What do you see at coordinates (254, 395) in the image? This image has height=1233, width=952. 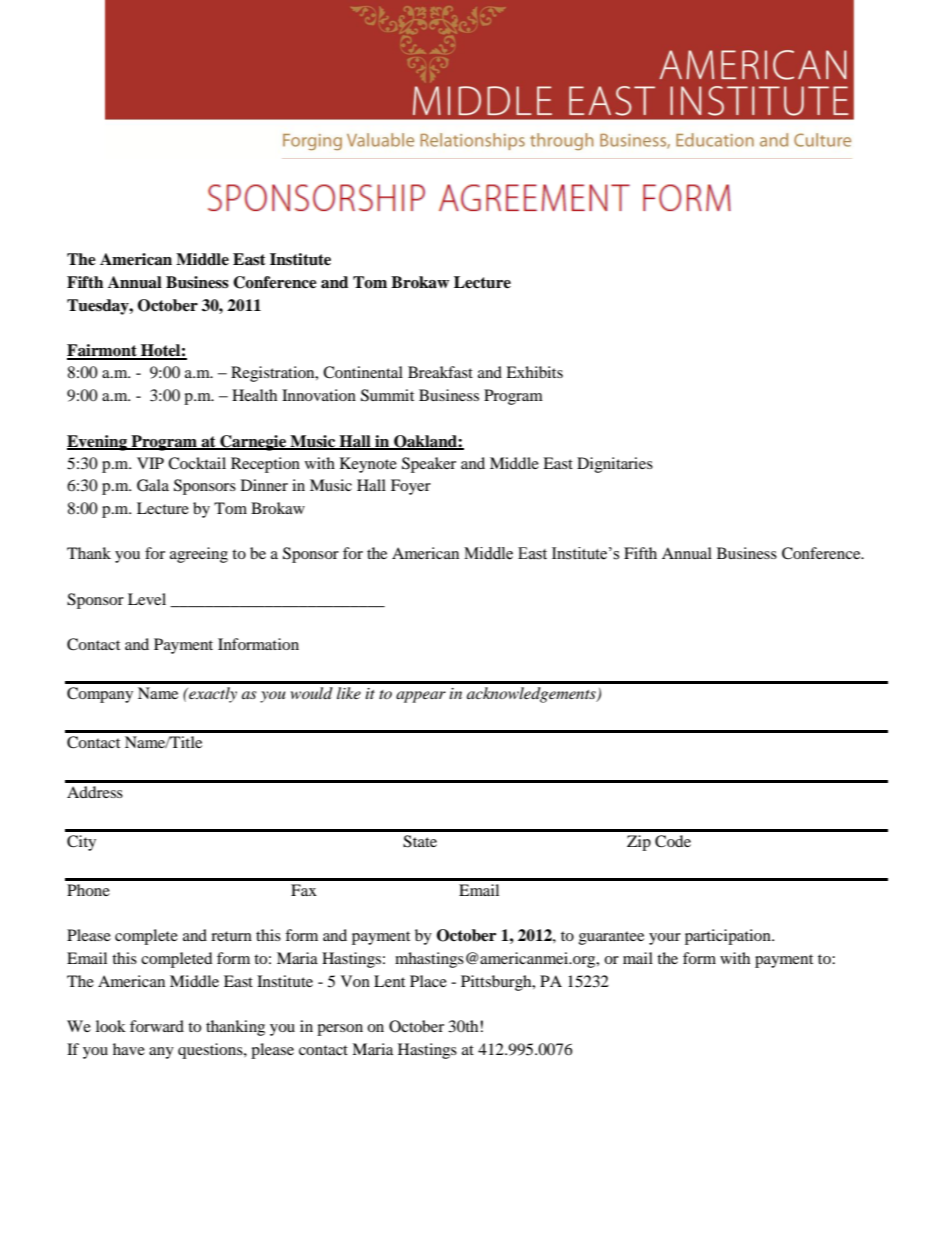 I see `Health` at bounding box center [254, 395].
